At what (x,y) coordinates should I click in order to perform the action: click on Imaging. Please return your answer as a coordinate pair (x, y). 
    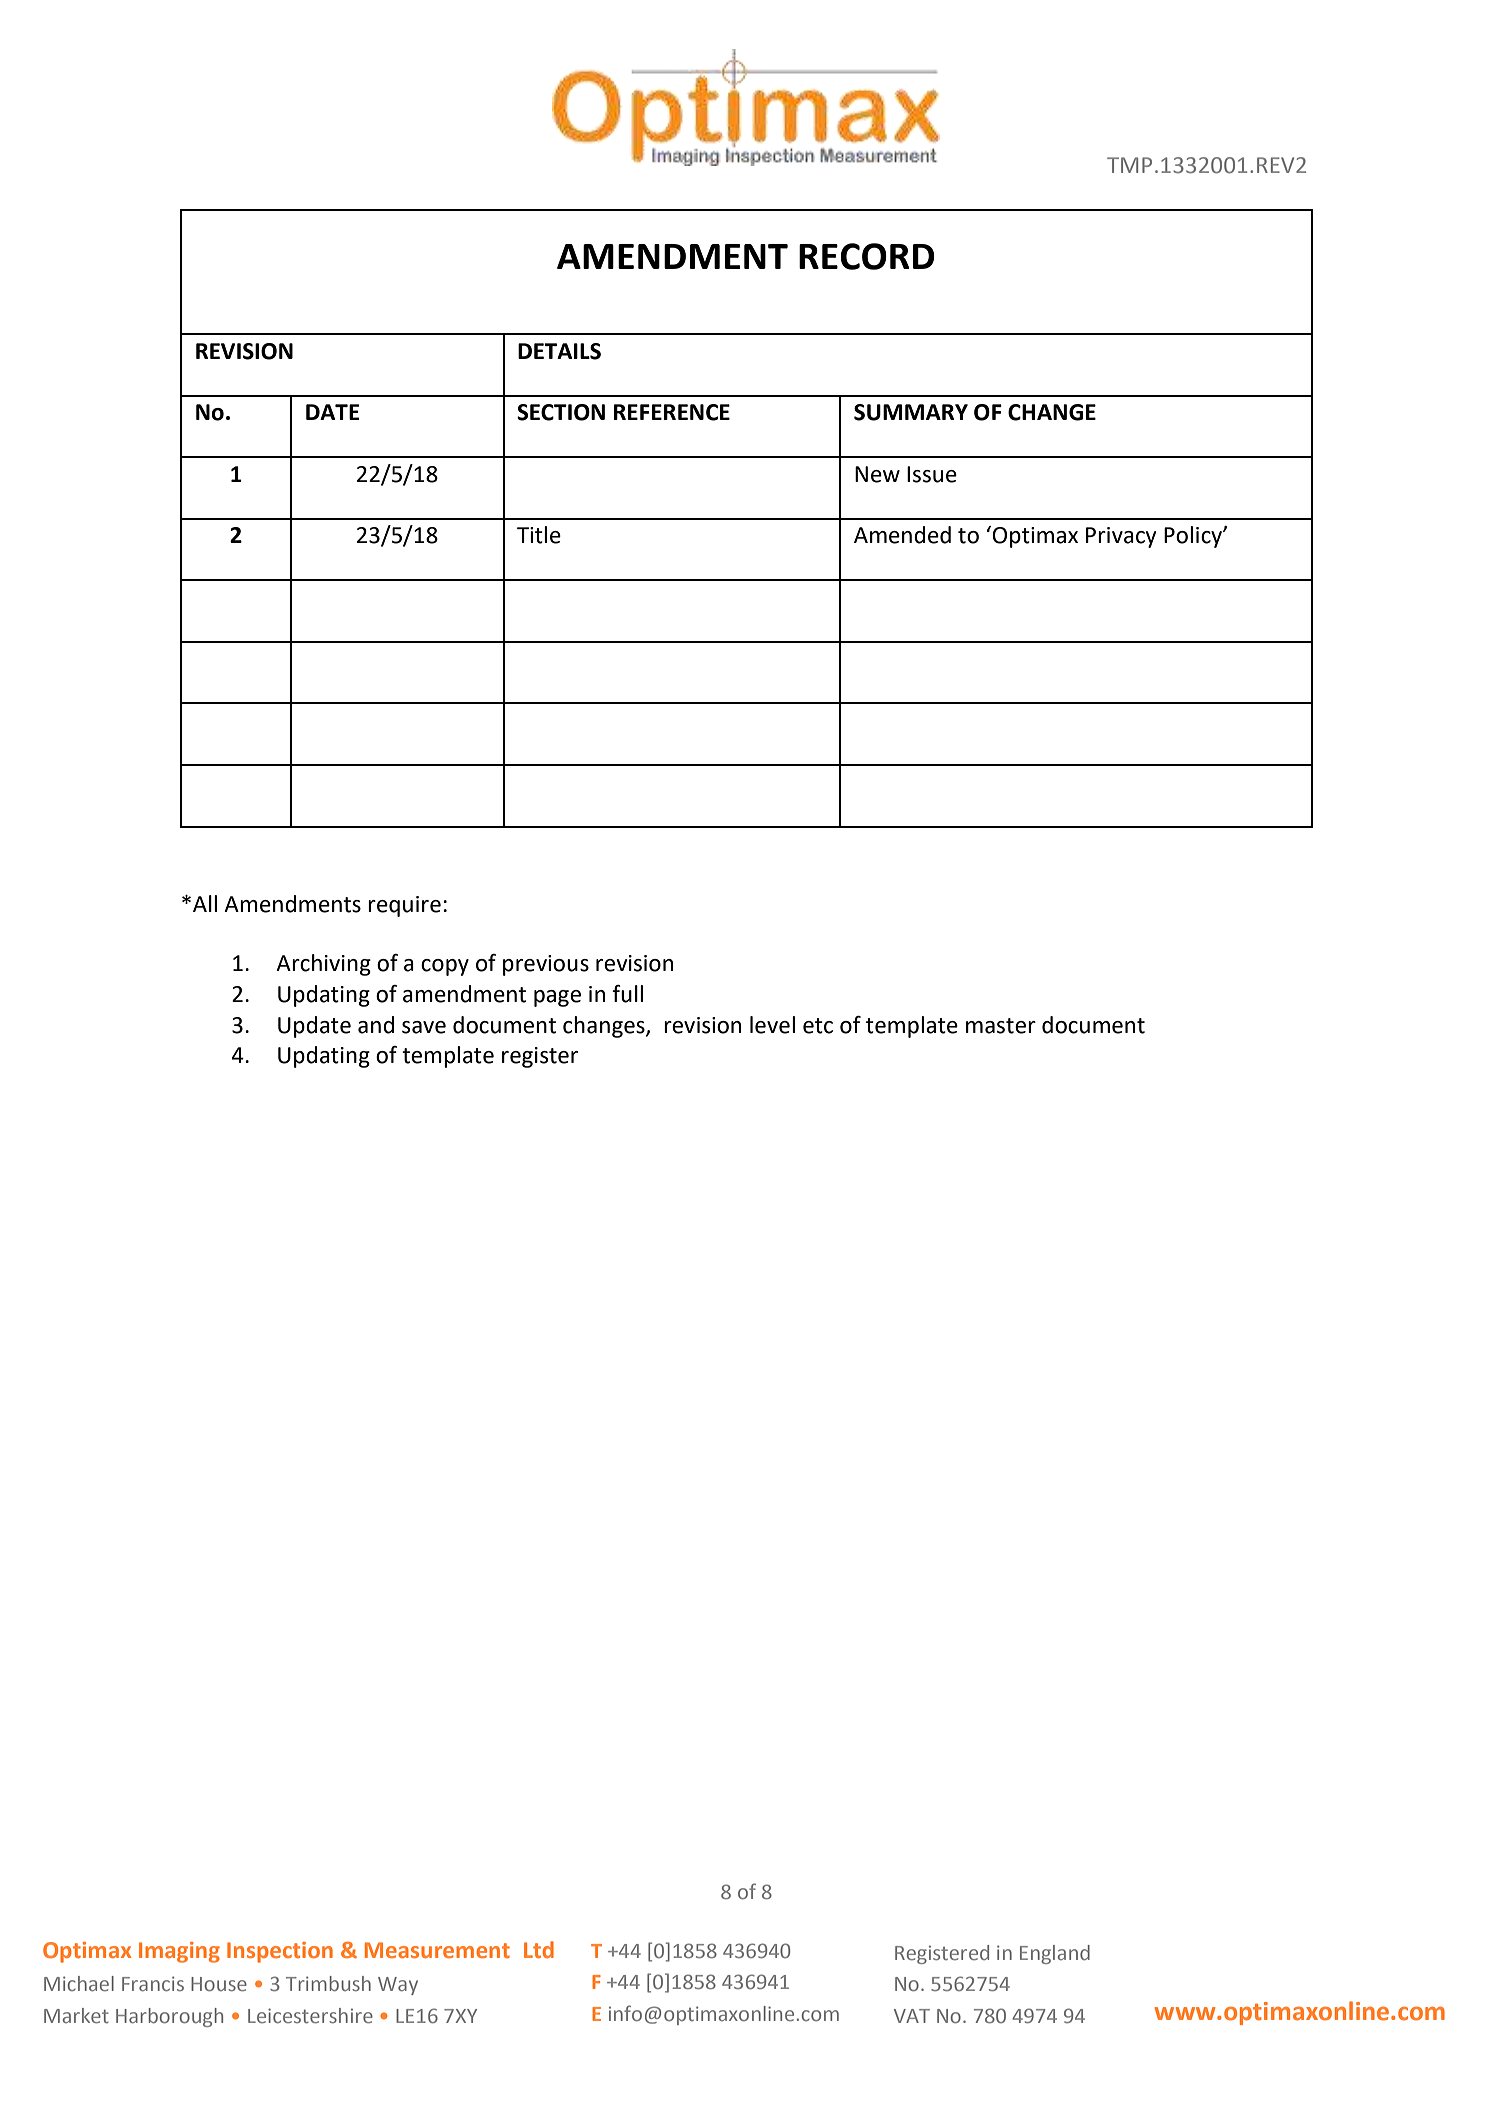
    Looking at the image, I should click on (179, 1952).
